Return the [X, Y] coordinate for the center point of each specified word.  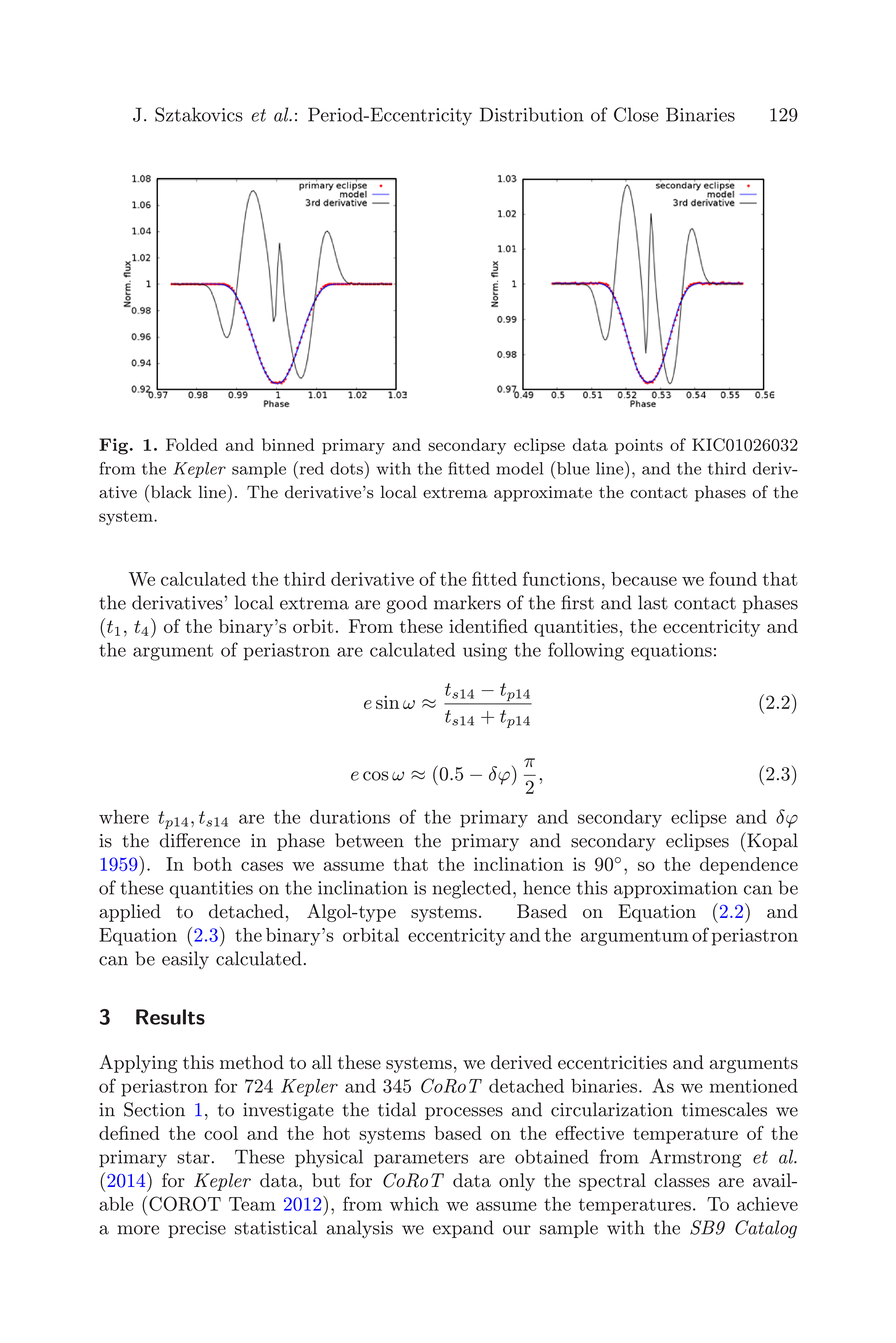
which [414, 1204]
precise [197, 1229]
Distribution [532, 114]
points [639, 447]
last [653, 602]
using [485, 652]
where [124, 817]
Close [636, 114]
